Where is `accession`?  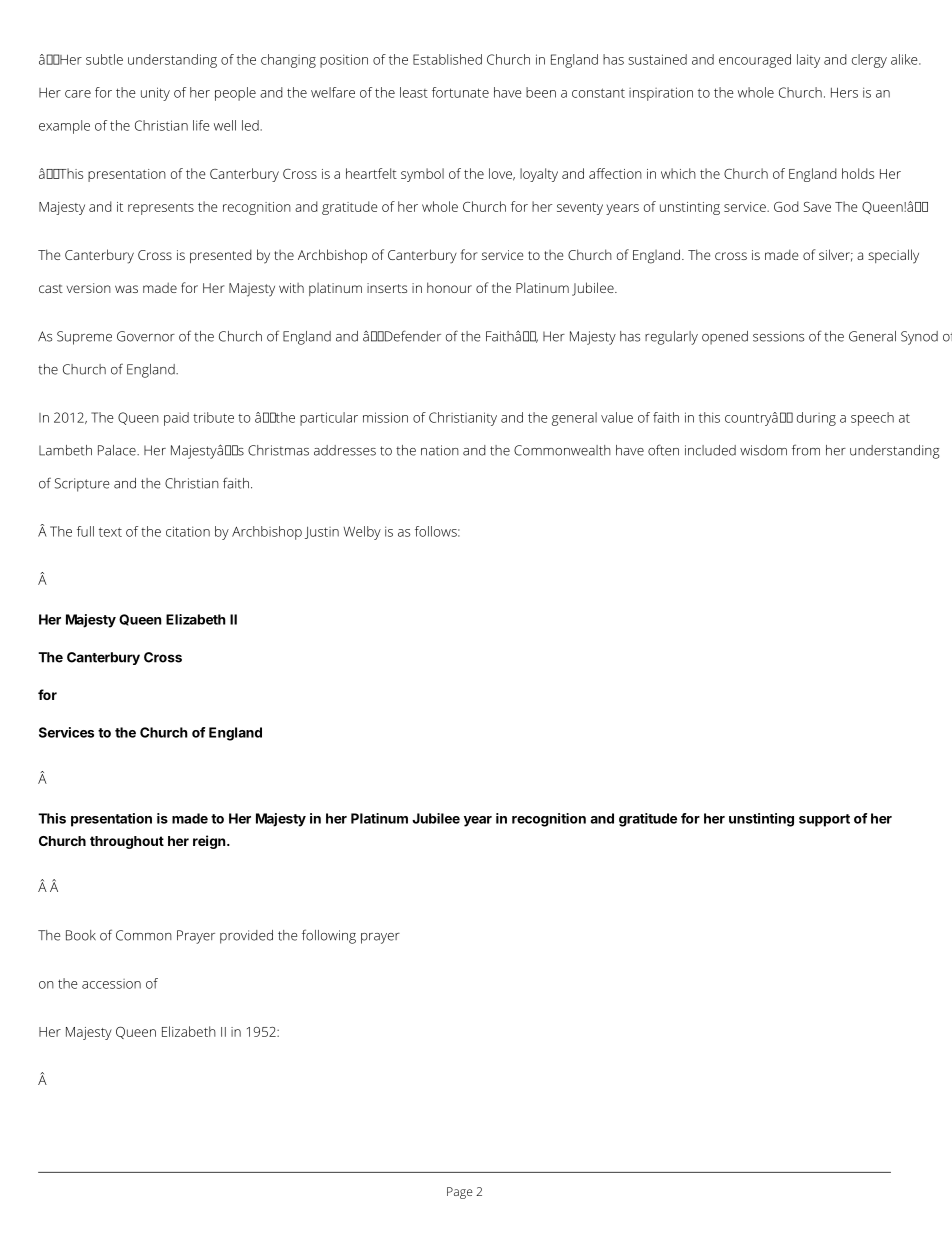 accession is located at coordinates (111, 984).
